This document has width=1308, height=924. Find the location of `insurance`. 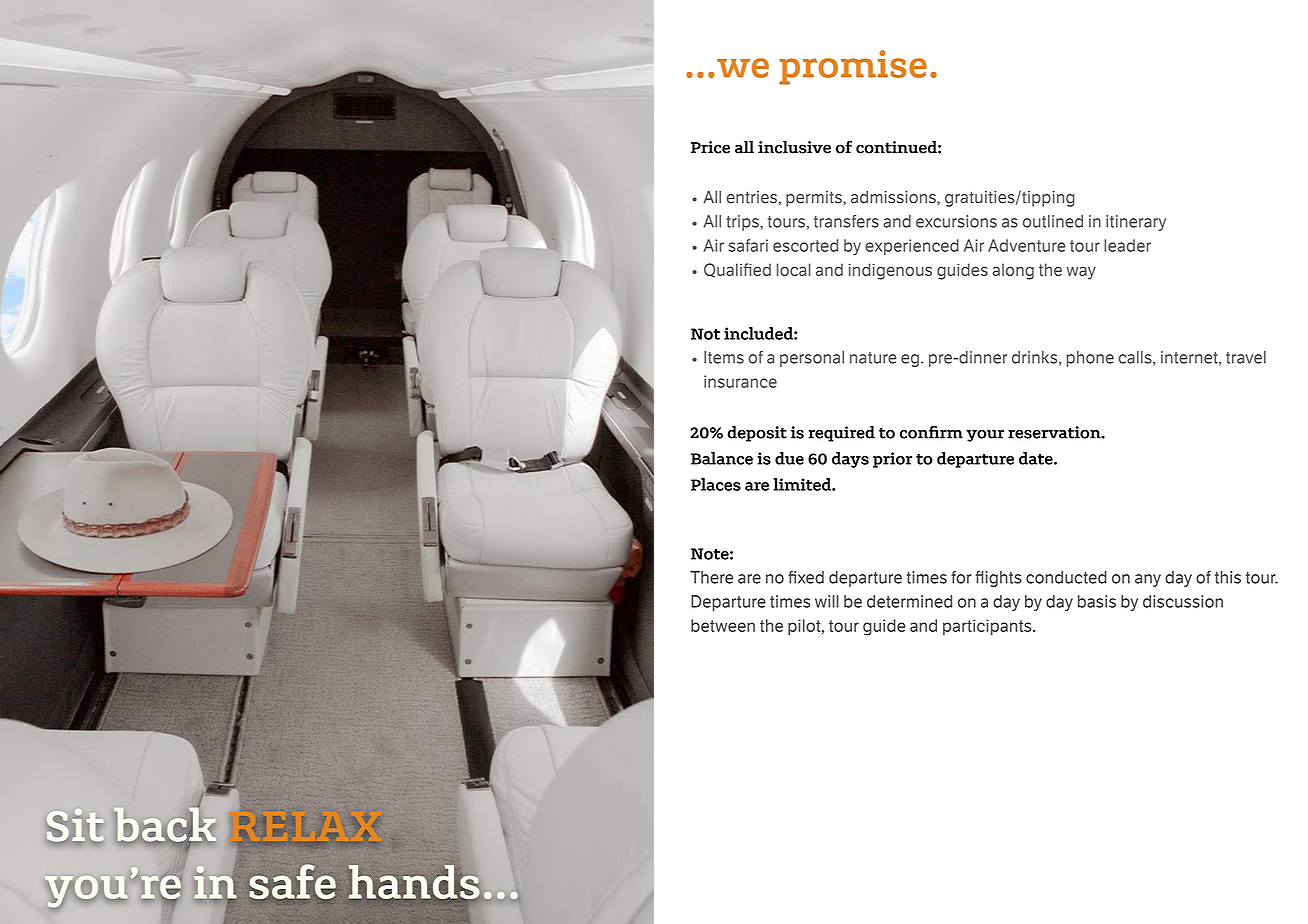

insurance is located at coordinates (740, 381).
